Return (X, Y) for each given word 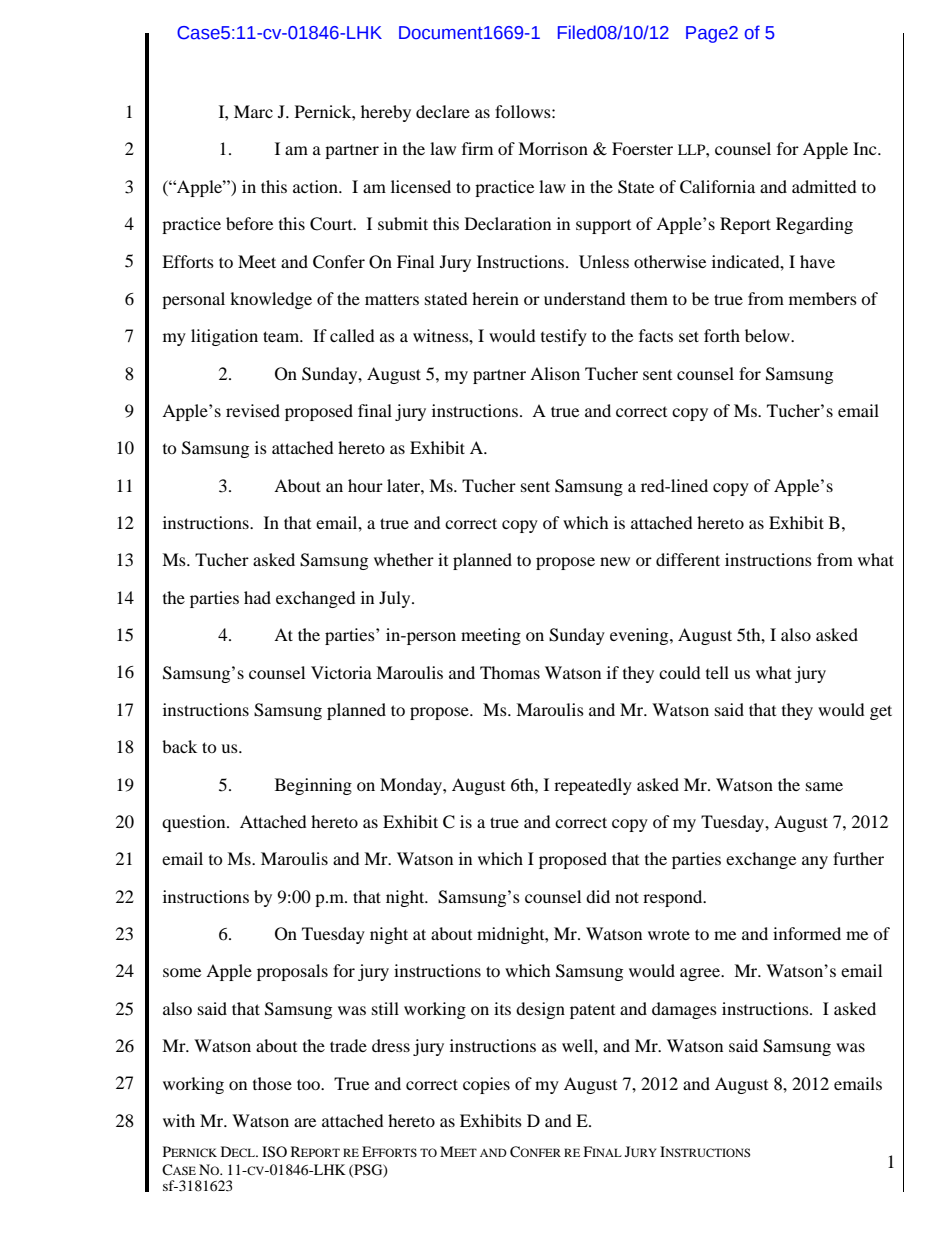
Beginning (313, 786)
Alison (555, 373)
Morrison (553, 148)
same (824, 786)
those (272, 1083)
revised (253, 410)
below (768, 335)
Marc (253, 111)
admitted (824, 186)
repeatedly (593, 786)
